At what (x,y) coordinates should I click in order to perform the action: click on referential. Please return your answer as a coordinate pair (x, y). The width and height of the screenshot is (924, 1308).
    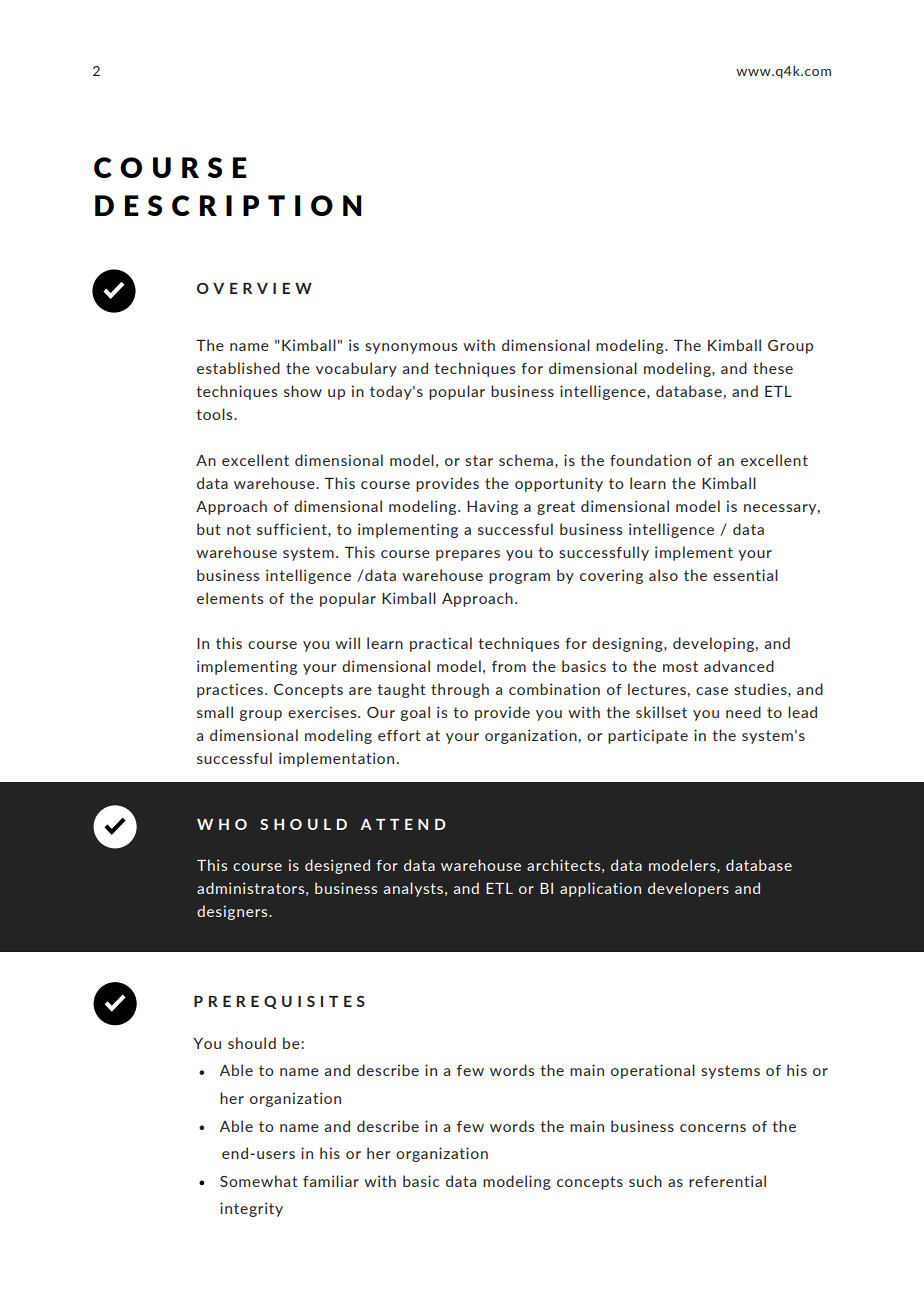
    Looking at the image, I should click on (727, 1181).
